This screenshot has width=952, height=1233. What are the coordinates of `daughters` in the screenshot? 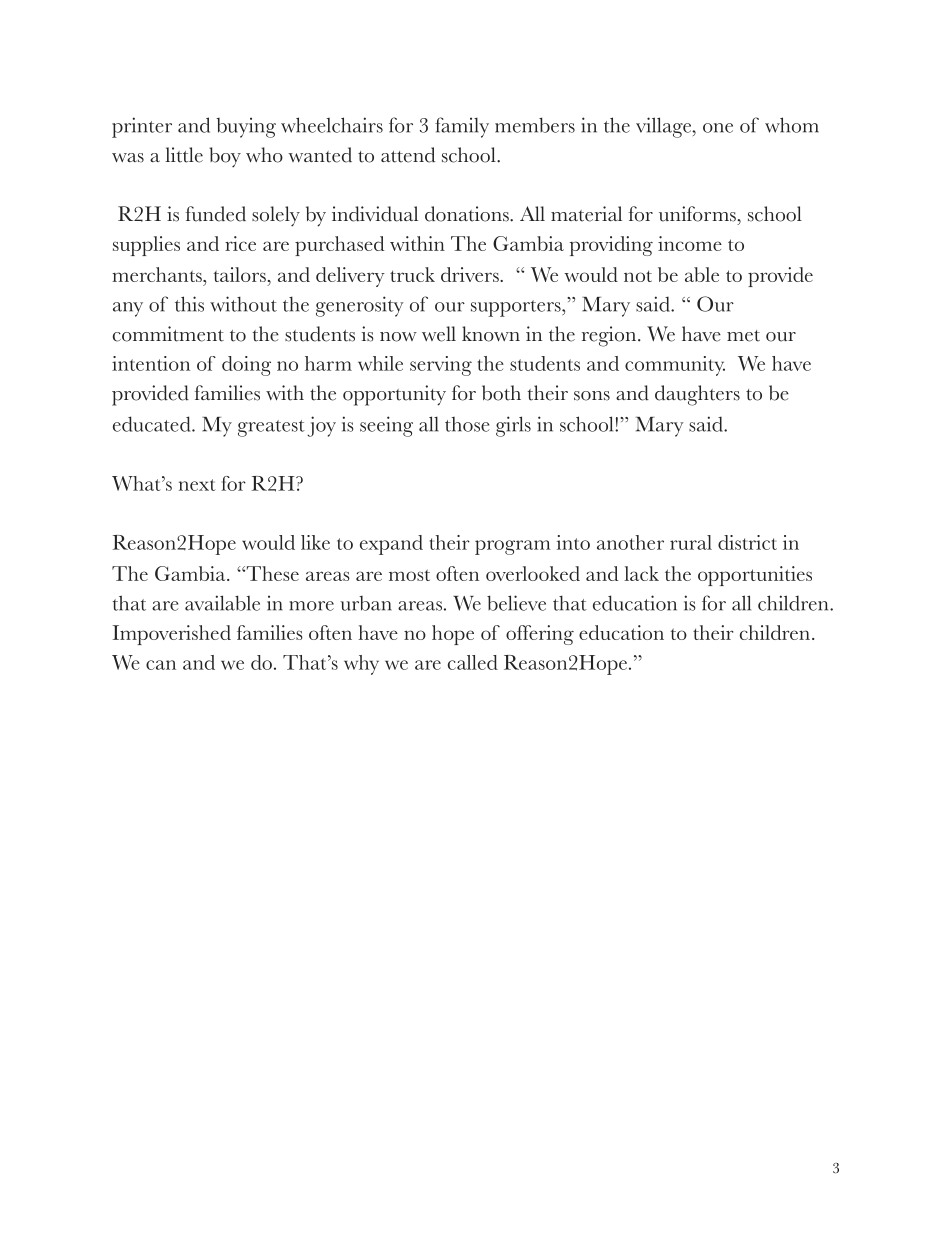 It's located at (697, 395).
